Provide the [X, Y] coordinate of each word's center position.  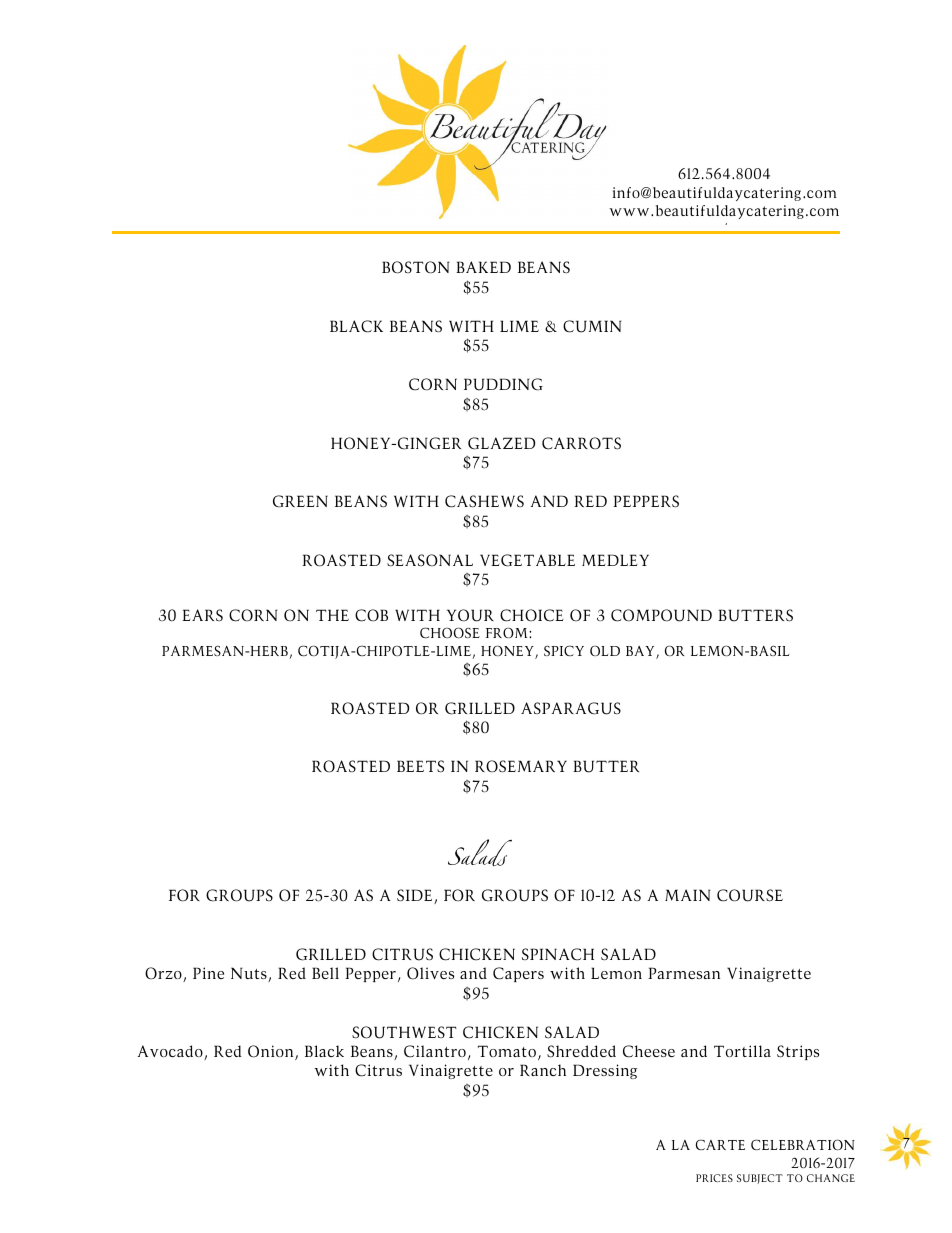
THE [332, 615]
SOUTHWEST [404, 1032]
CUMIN [592, 326]
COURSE [750, 895]
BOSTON [416, 267]
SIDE [416, 896]
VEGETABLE [527, 560]
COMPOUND [661, 615]
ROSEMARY [521, 766]
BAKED [483, 267]
